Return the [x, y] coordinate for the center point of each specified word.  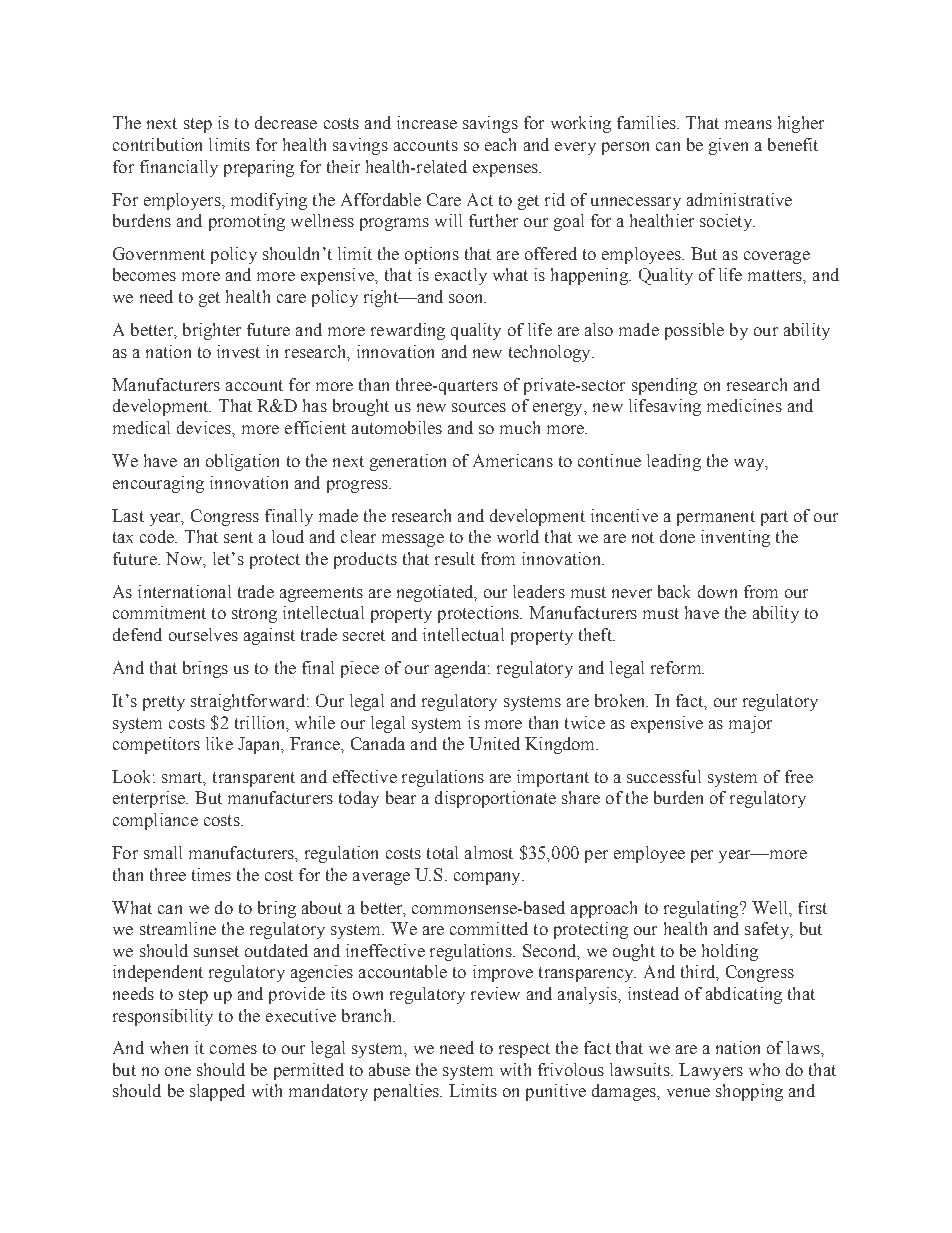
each [500, 144]
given [728, 146]
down [717, 591]
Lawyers [711, 1071]
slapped [217, 1092]
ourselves [203, 634]
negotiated [436, 593]
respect [524, 1050]
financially [179, 168]
